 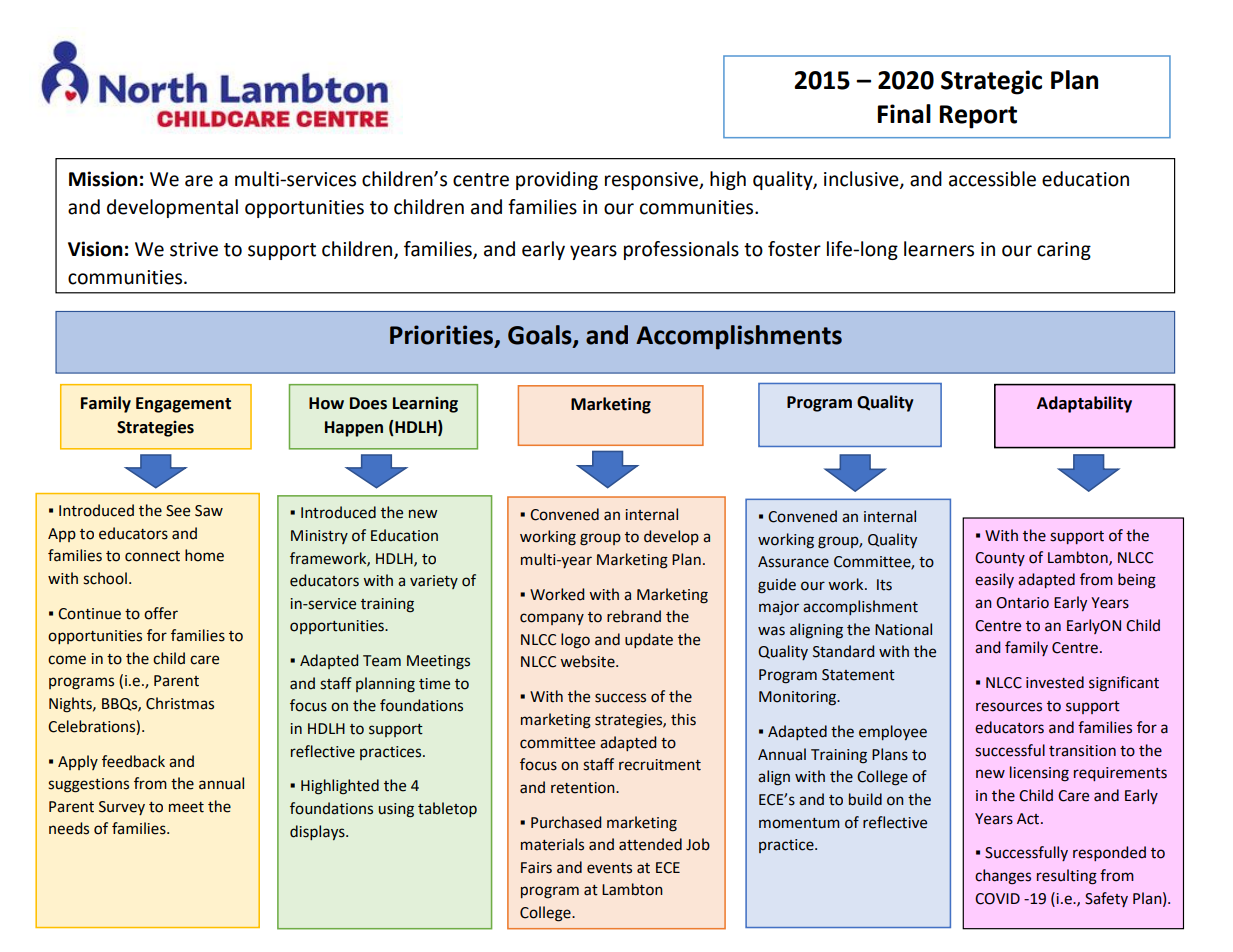 What do you see at coordinates (978, 117) in the page?
I see `Report` at bounding box center [978, 117].
